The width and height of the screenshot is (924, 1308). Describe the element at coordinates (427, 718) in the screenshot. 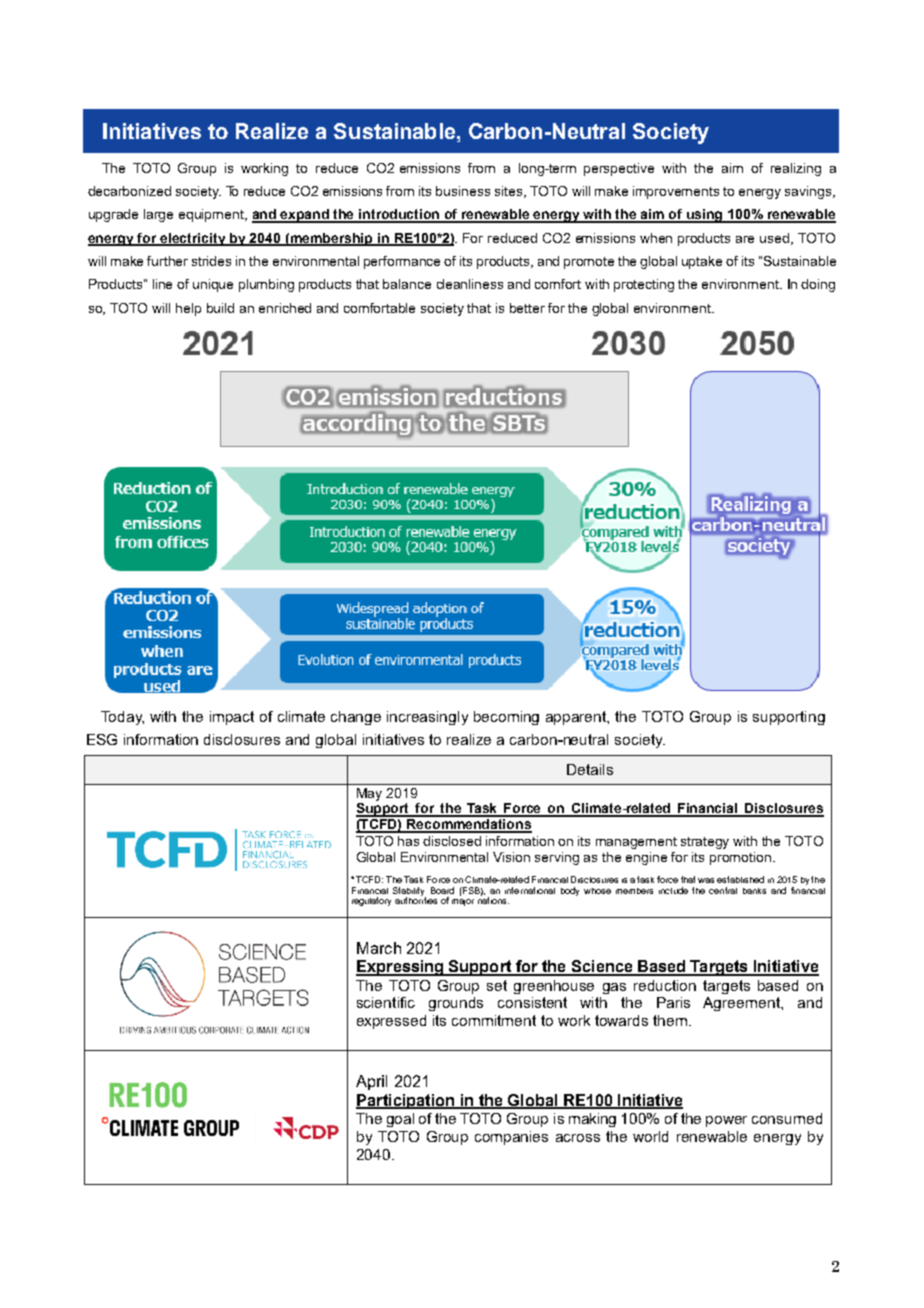

I see `increasingly` at that location.
